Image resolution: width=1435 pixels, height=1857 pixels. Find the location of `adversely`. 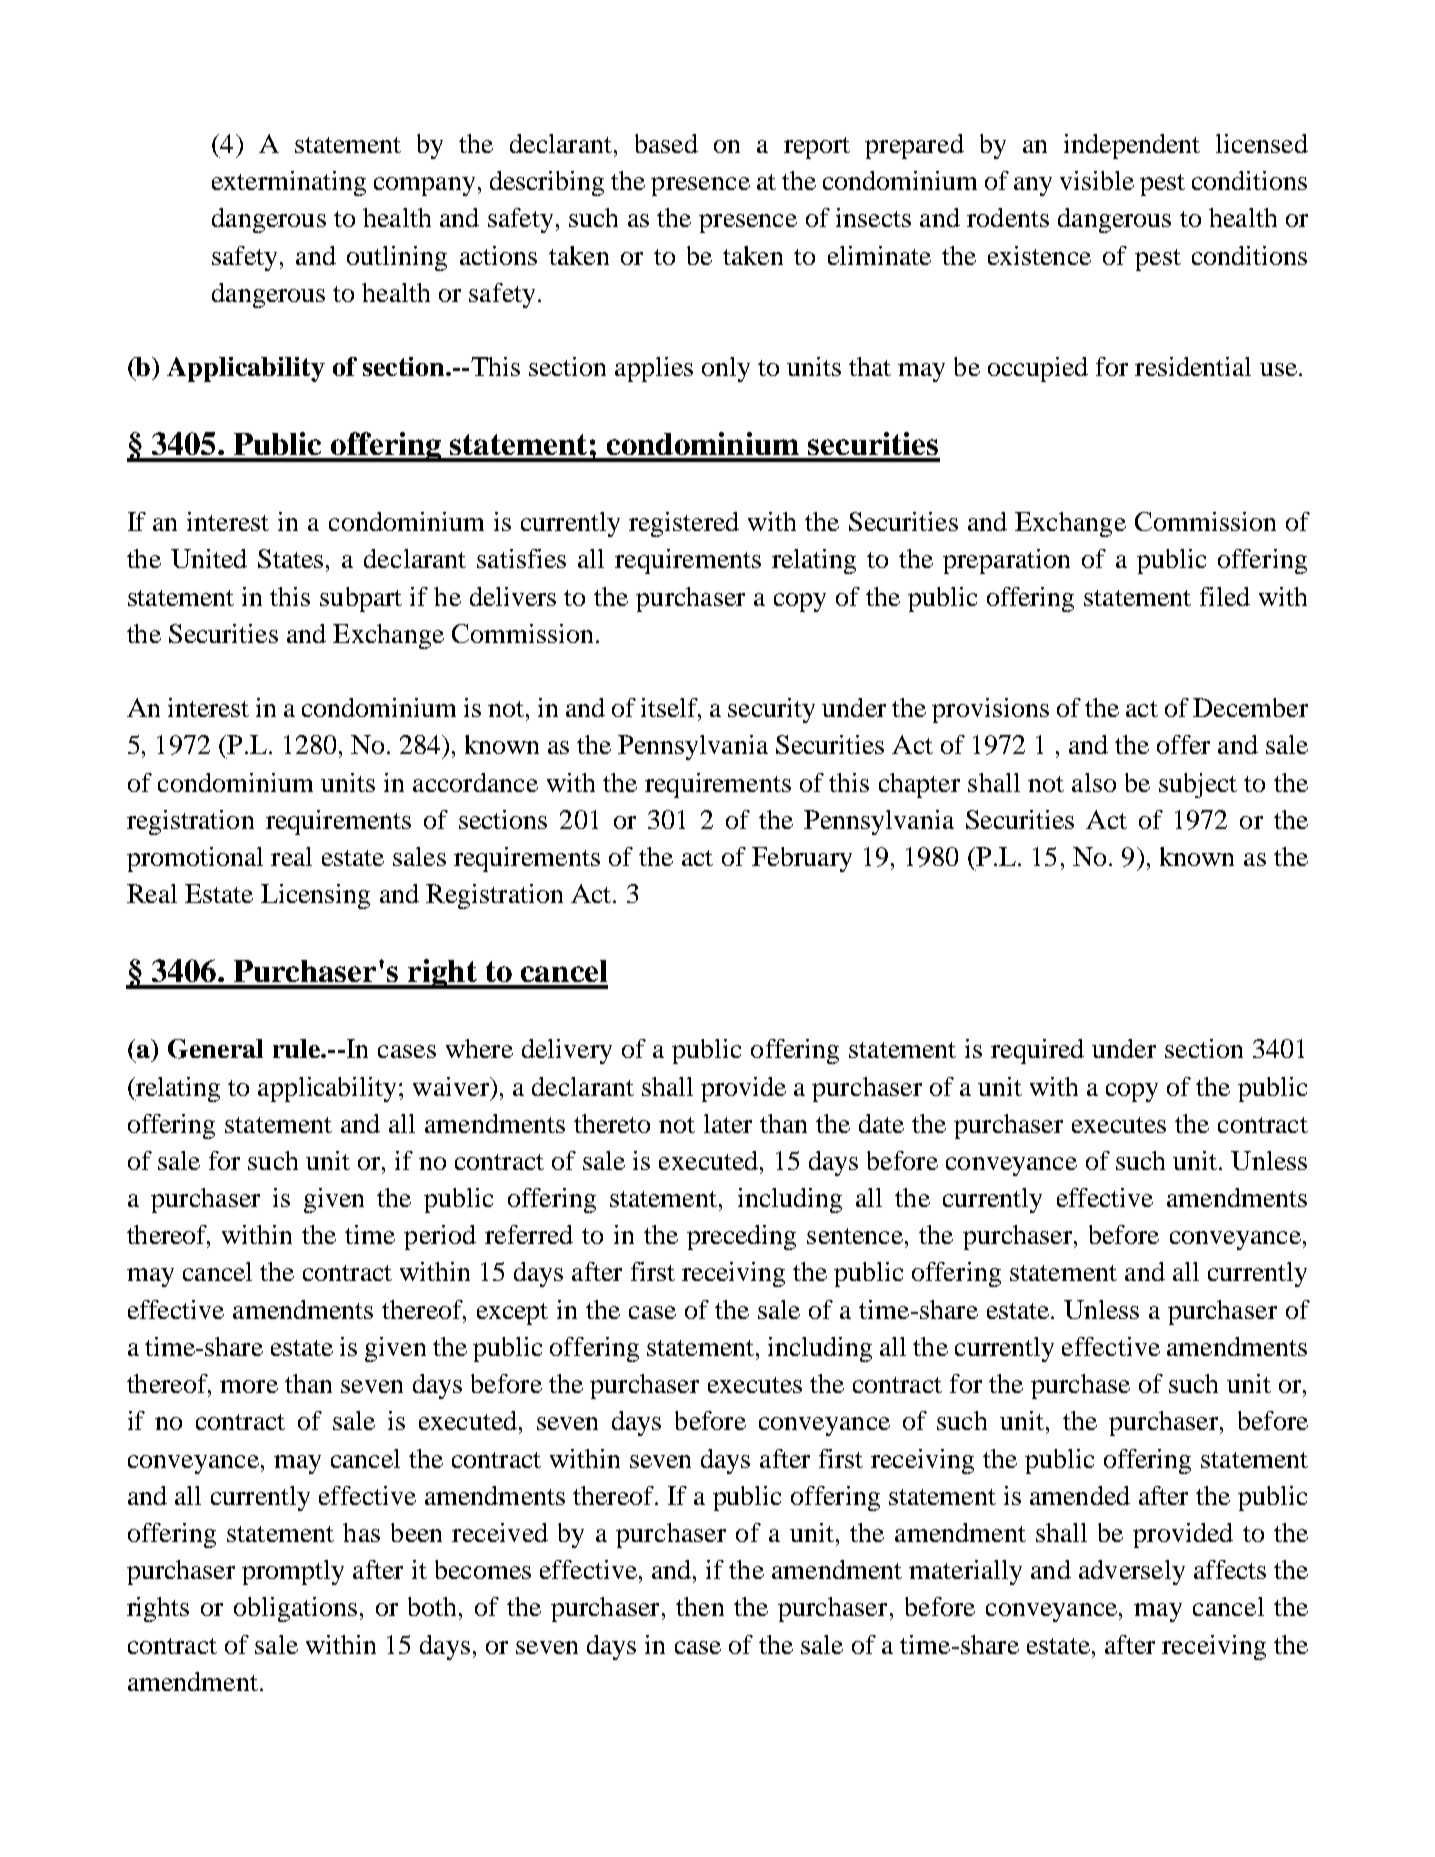

adversely is located at coordinates (1132, 1572).
